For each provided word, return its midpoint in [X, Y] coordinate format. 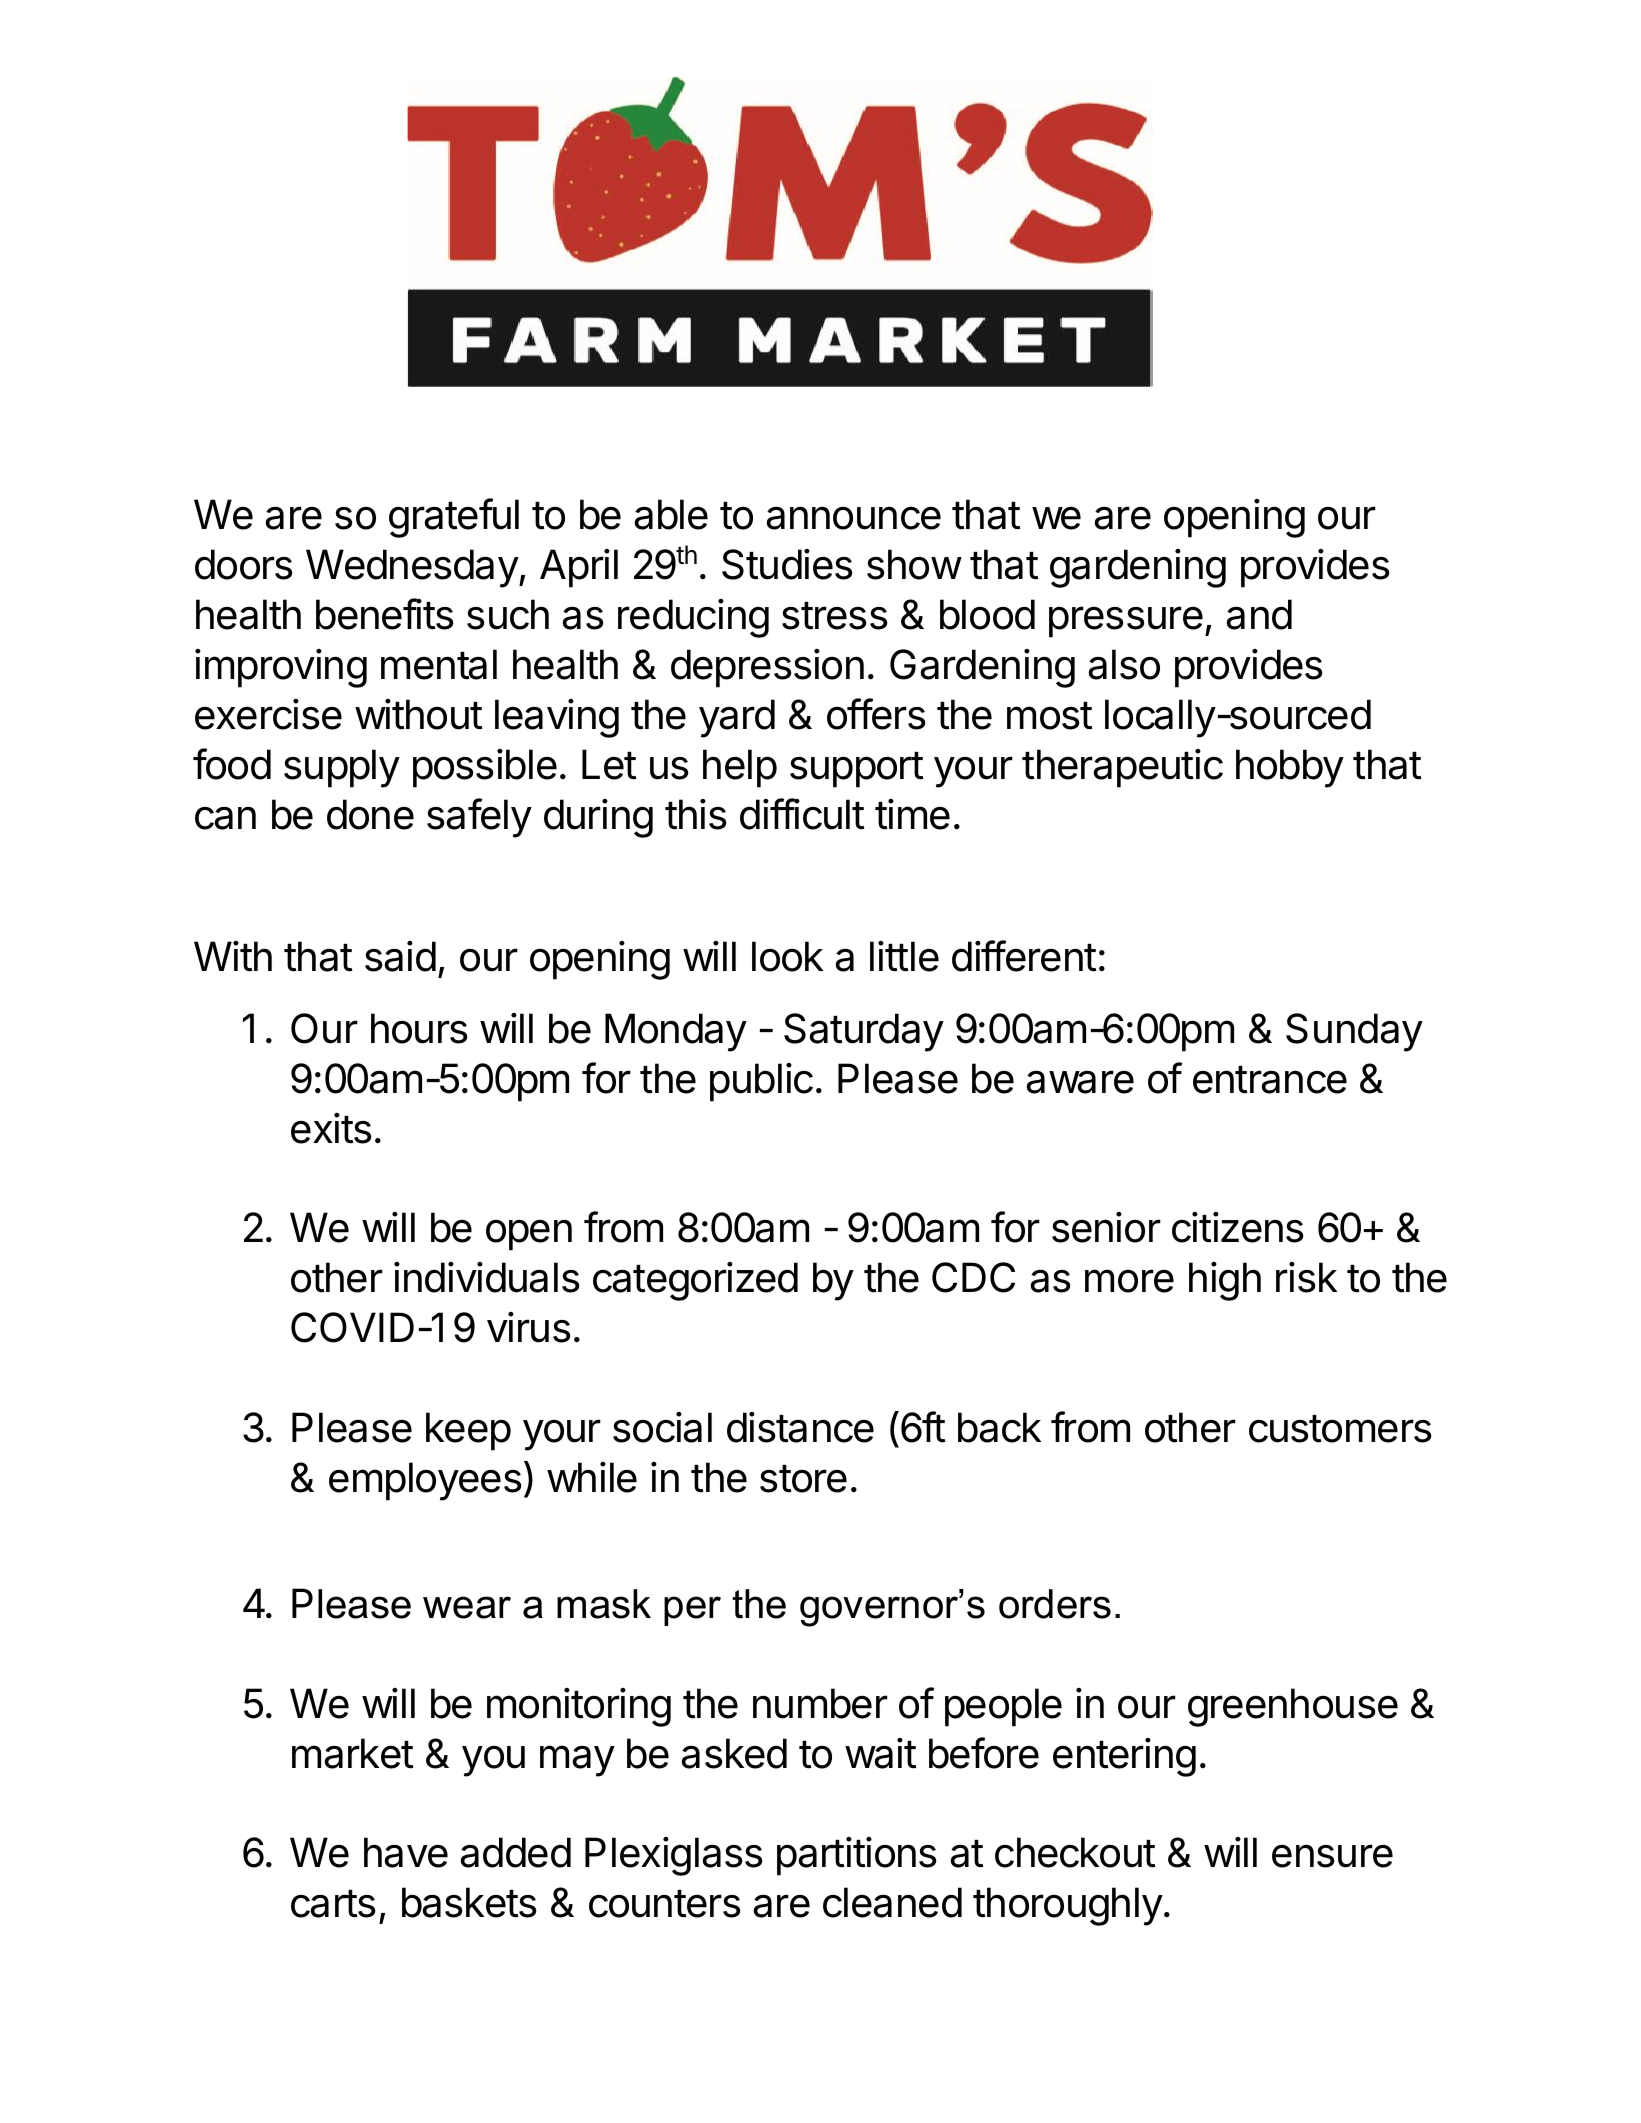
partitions [856, 1856]
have [406, 1852]
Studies [787, 564]
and [1259, 614]
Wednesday [413, 568]
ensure [1332, 1856]
